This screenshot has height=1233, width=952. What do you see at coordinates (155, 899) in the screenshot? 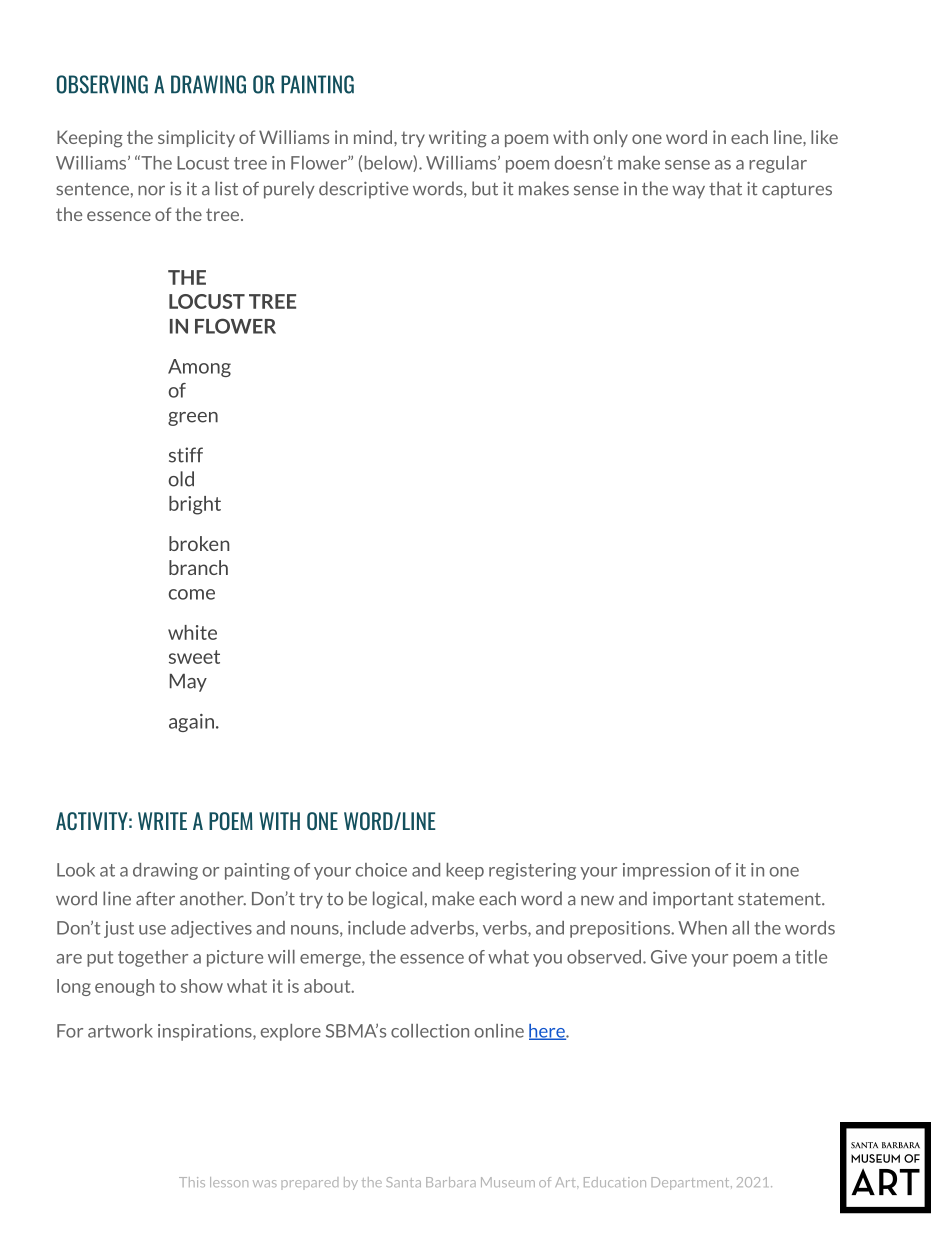
I see `after` at bounding box center [155, 899].
